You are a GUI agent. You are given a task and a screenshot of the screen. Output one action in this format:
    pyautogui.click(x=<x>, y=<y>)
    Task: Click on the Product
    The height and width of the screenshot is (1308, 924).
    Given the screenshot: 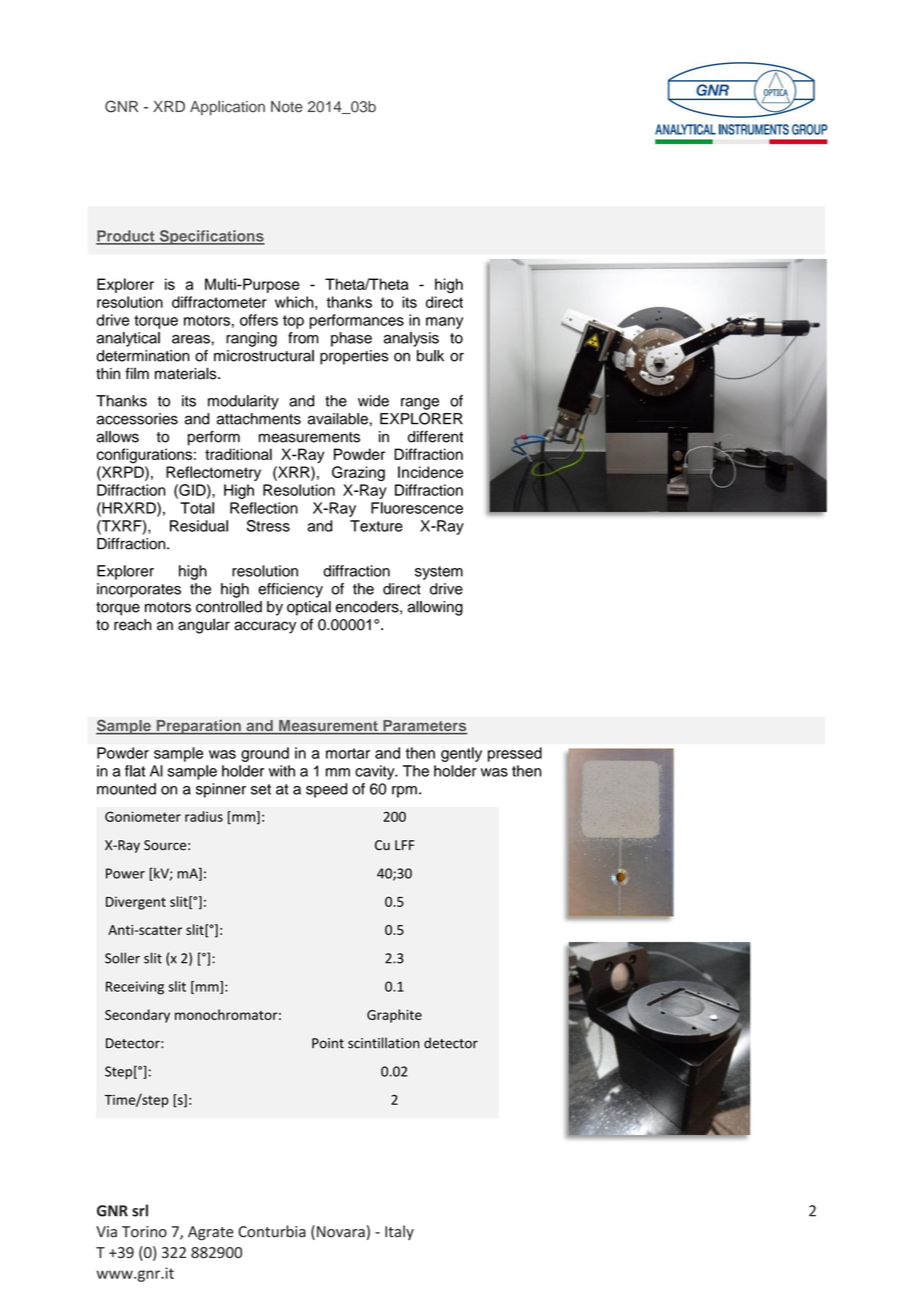 What is the action you would take?
    pyautogui.click(x=126, y=237)
